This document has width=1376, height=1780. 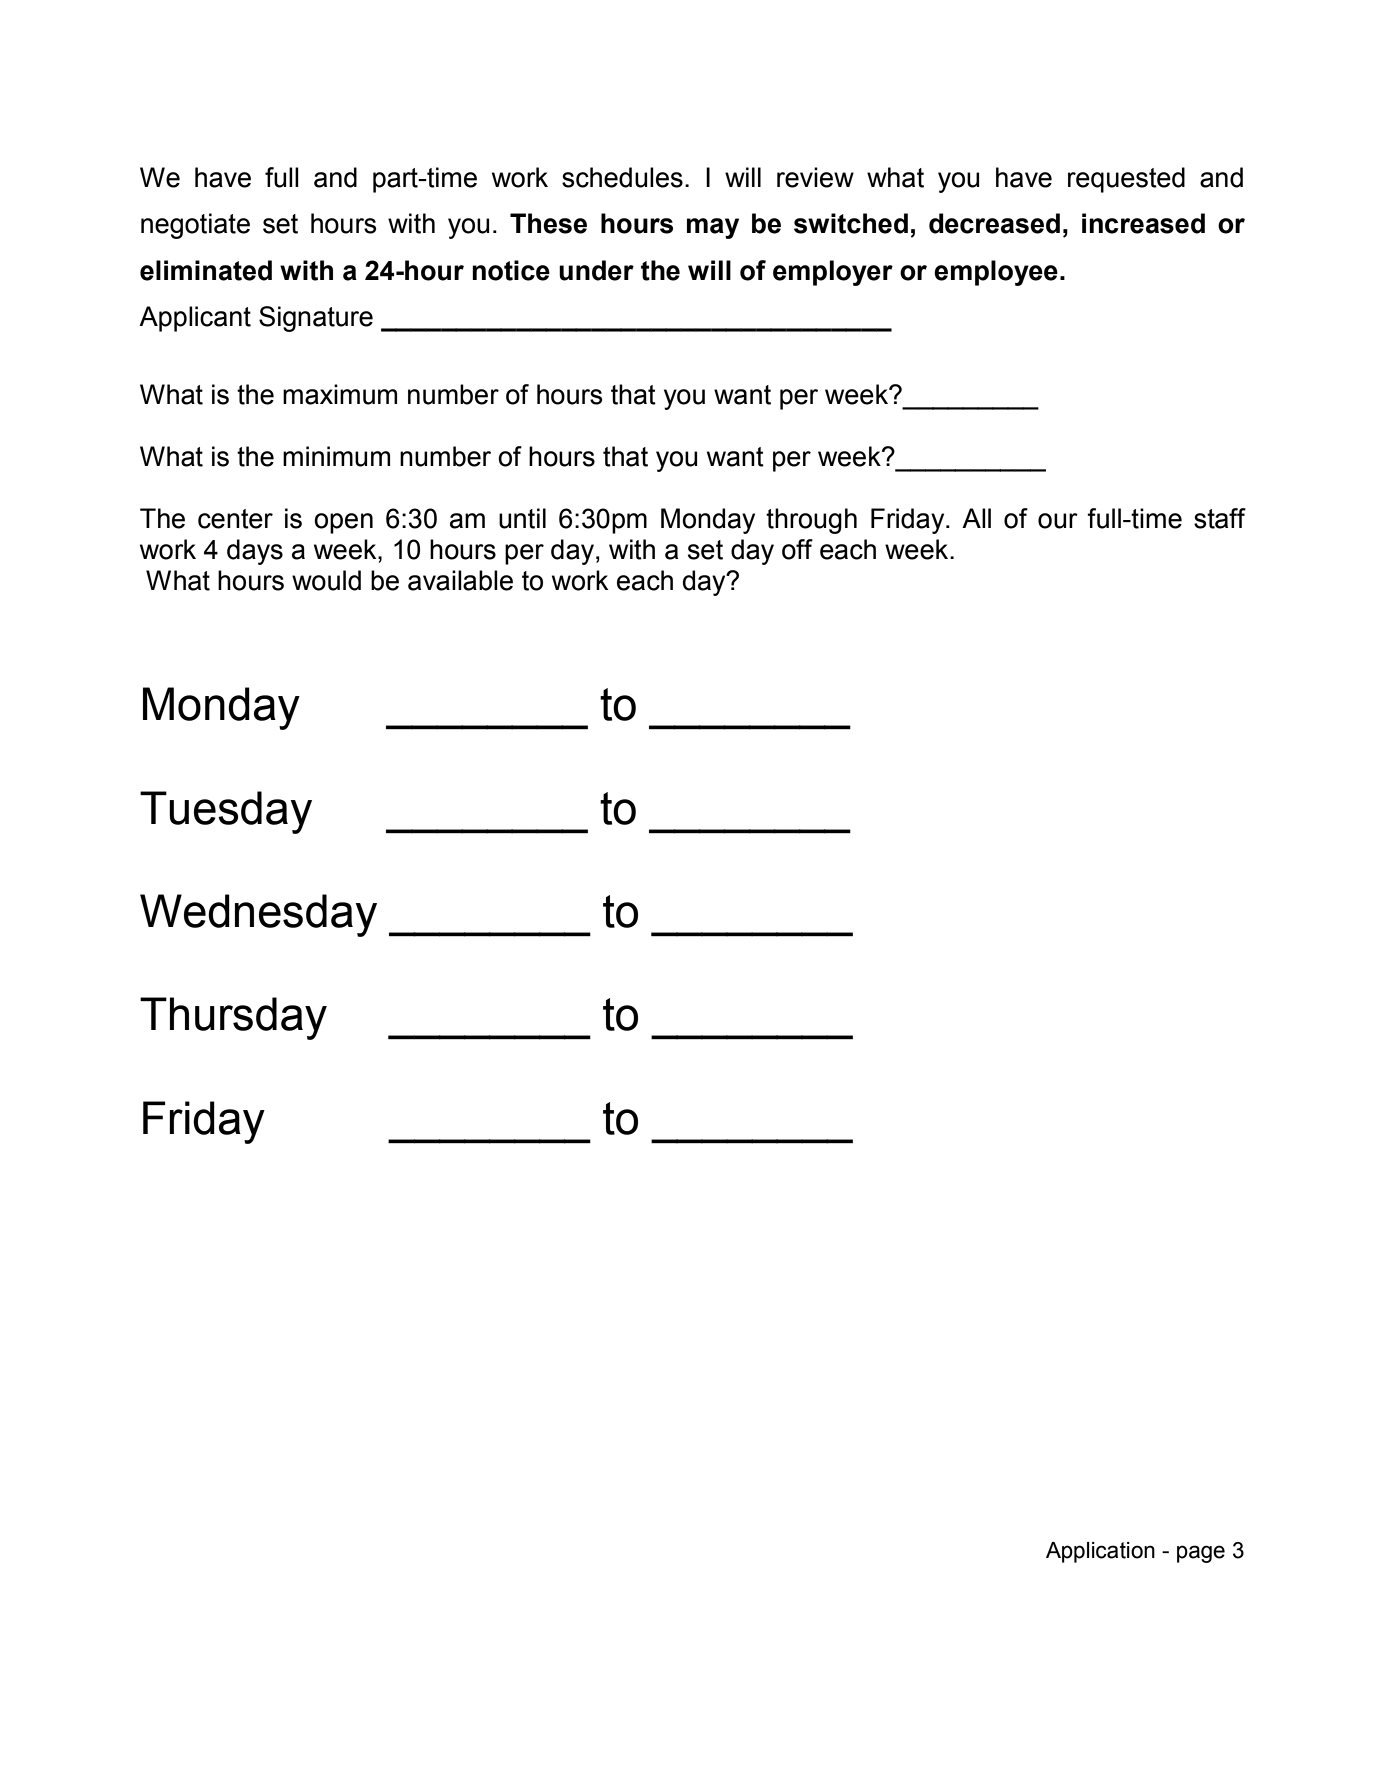 I want to click on Wednesday, so click(x=258, y=915).
